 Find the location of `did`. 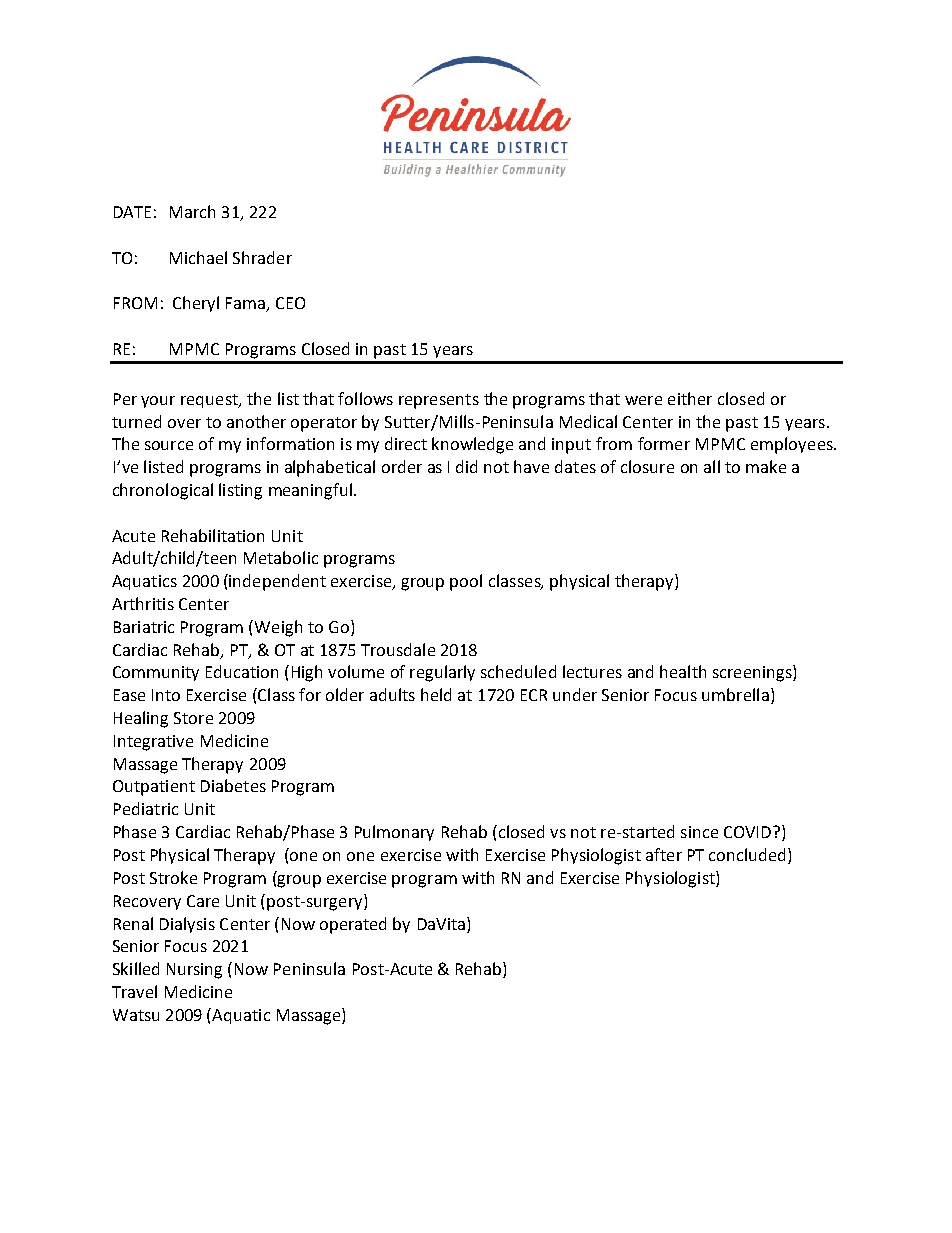

did is located at coordinates (466, 466).
